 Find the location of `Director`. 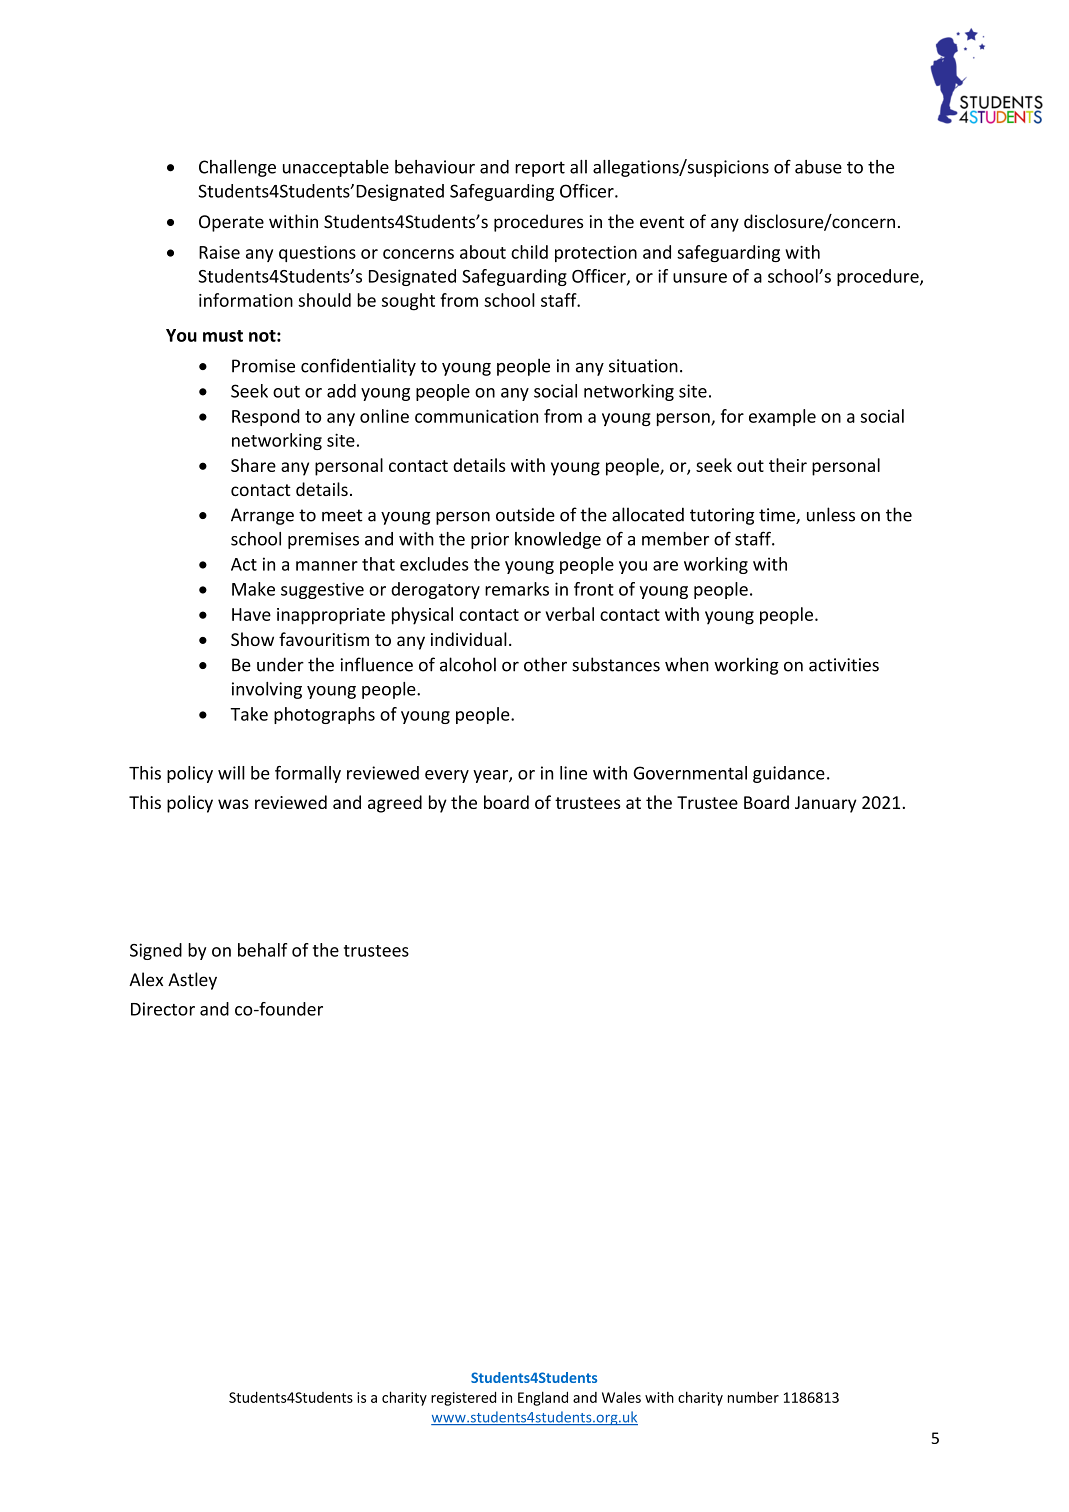

Director is located at coordinates (163, 1009).
